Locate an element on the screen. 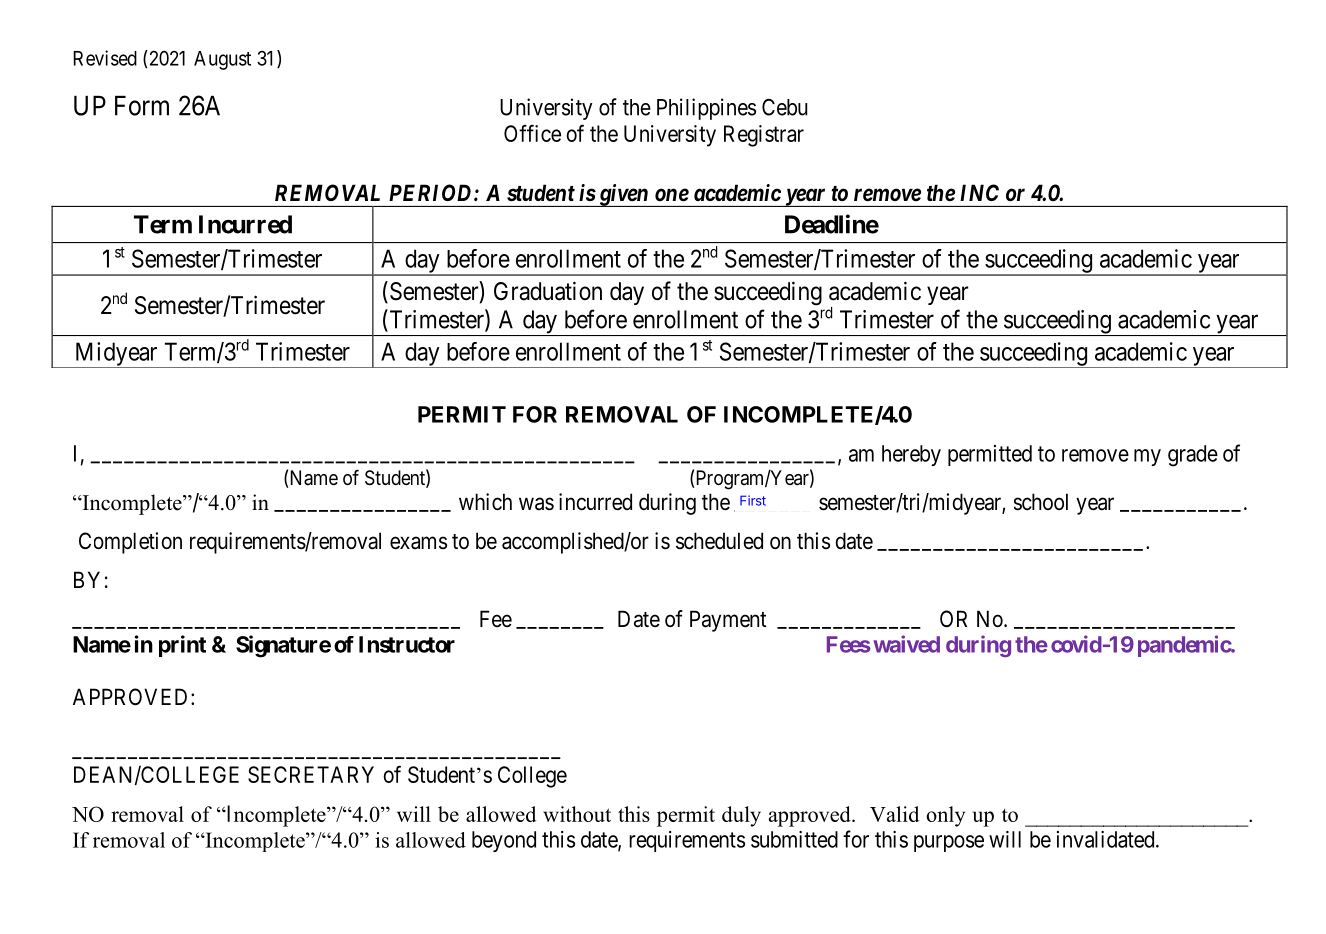 The image size is (1326, 934). August is located at coordinates (222, 60).
